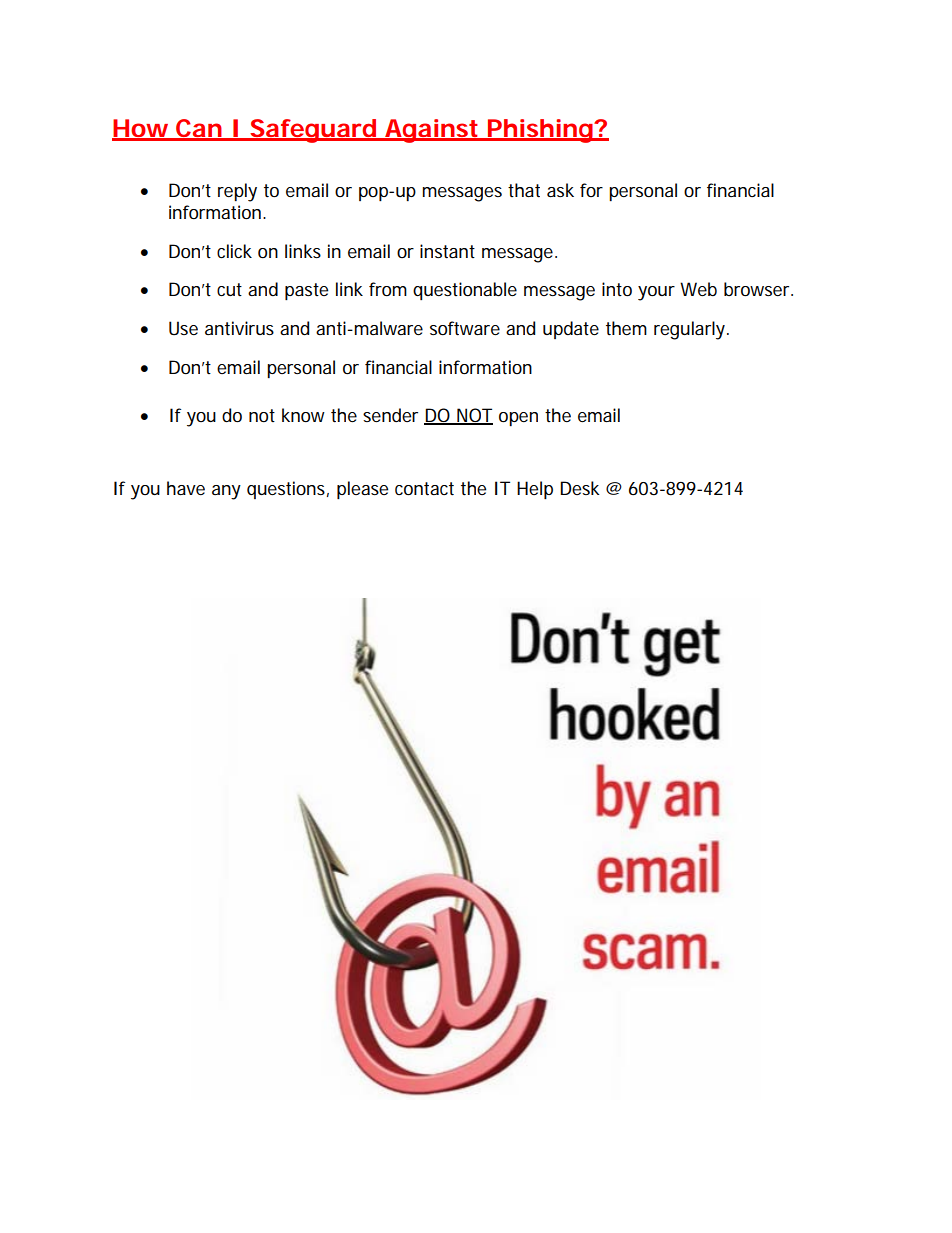  I want to click on contact, so click(424, 489).
